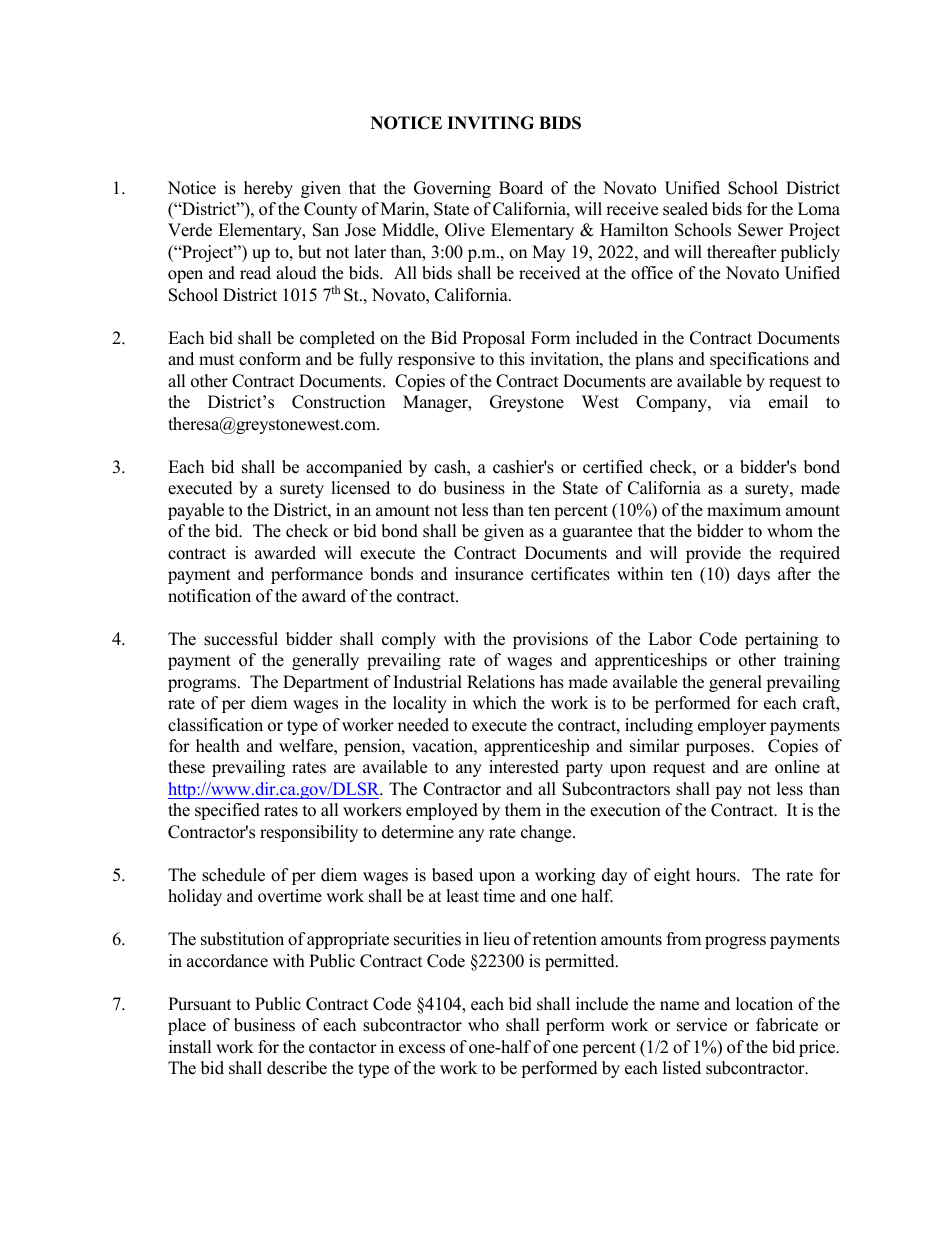 This page has width=952, height=1233. Describe the element at coordinates (717, 875) in the page. I see `hours` at that location.
